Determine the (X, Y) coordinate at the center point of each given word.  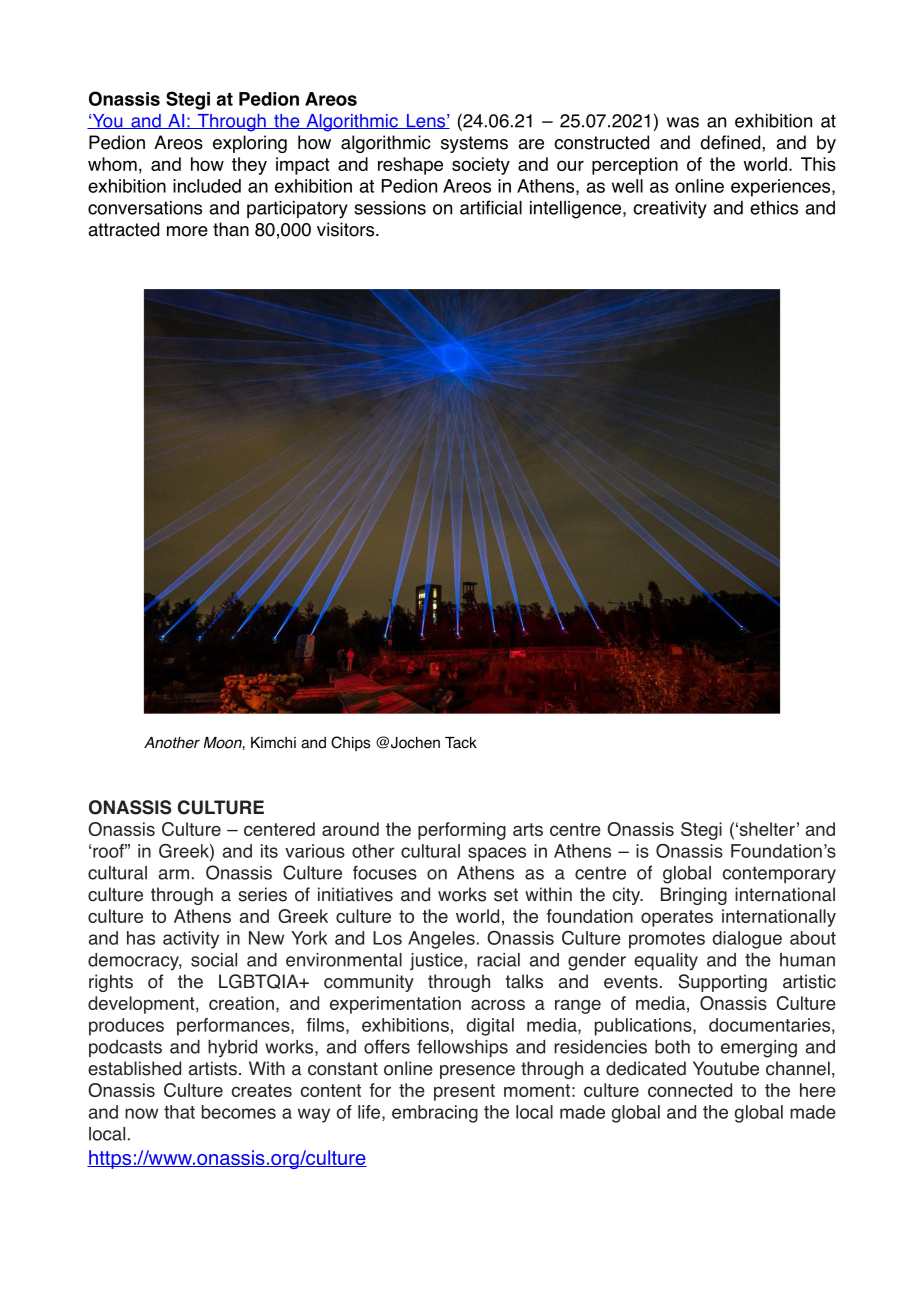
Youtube (726, 1068)
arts (528, 829)
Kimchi (273, 743)
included (207, 186)
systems (474, 144)
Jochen (415, 743)
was (683, 122)
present (464, 1092)
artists (213, 1068)
